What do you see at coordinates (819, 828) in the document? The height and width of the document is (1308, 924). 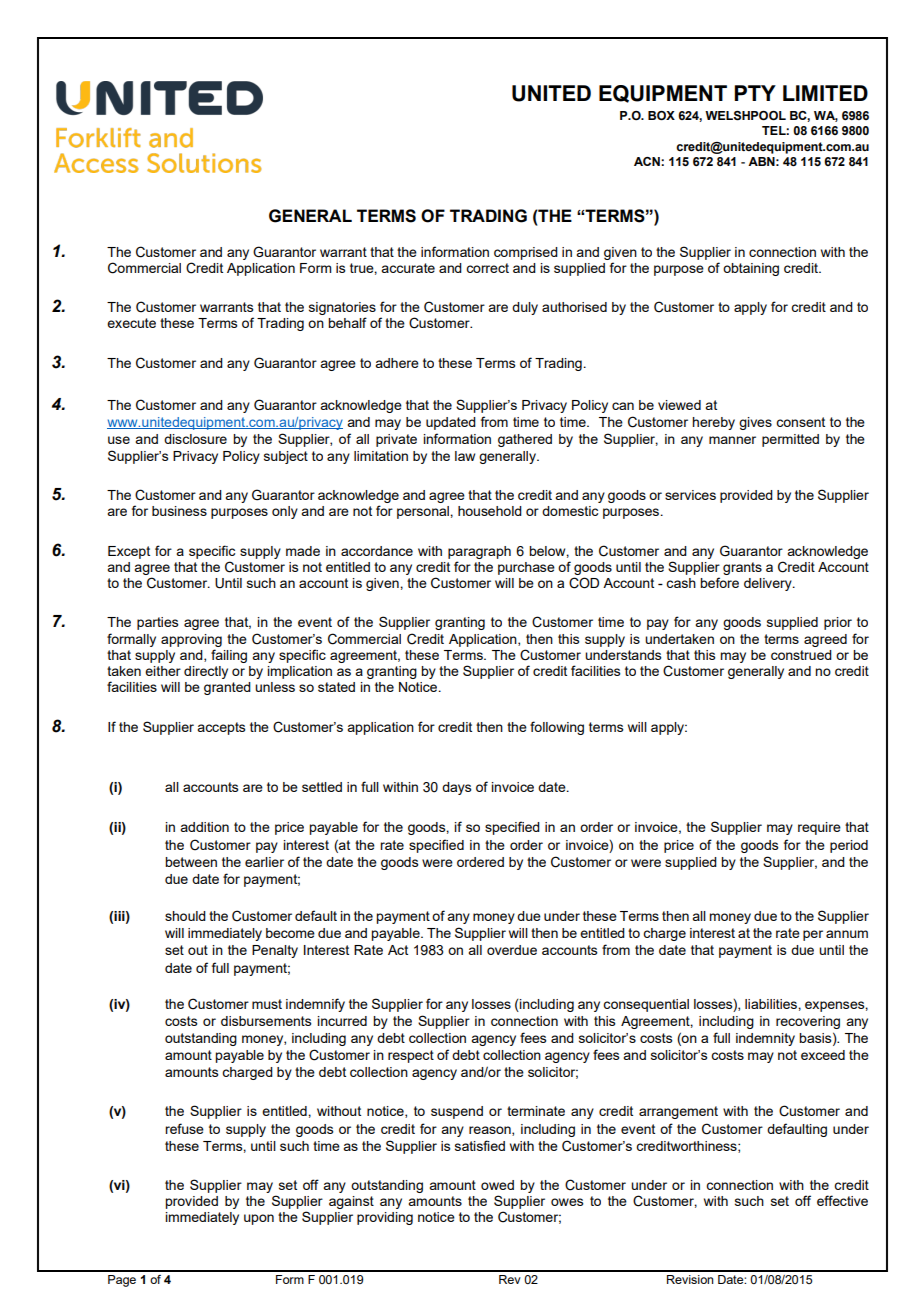 I see `require` at bounding box center [819, 828].
